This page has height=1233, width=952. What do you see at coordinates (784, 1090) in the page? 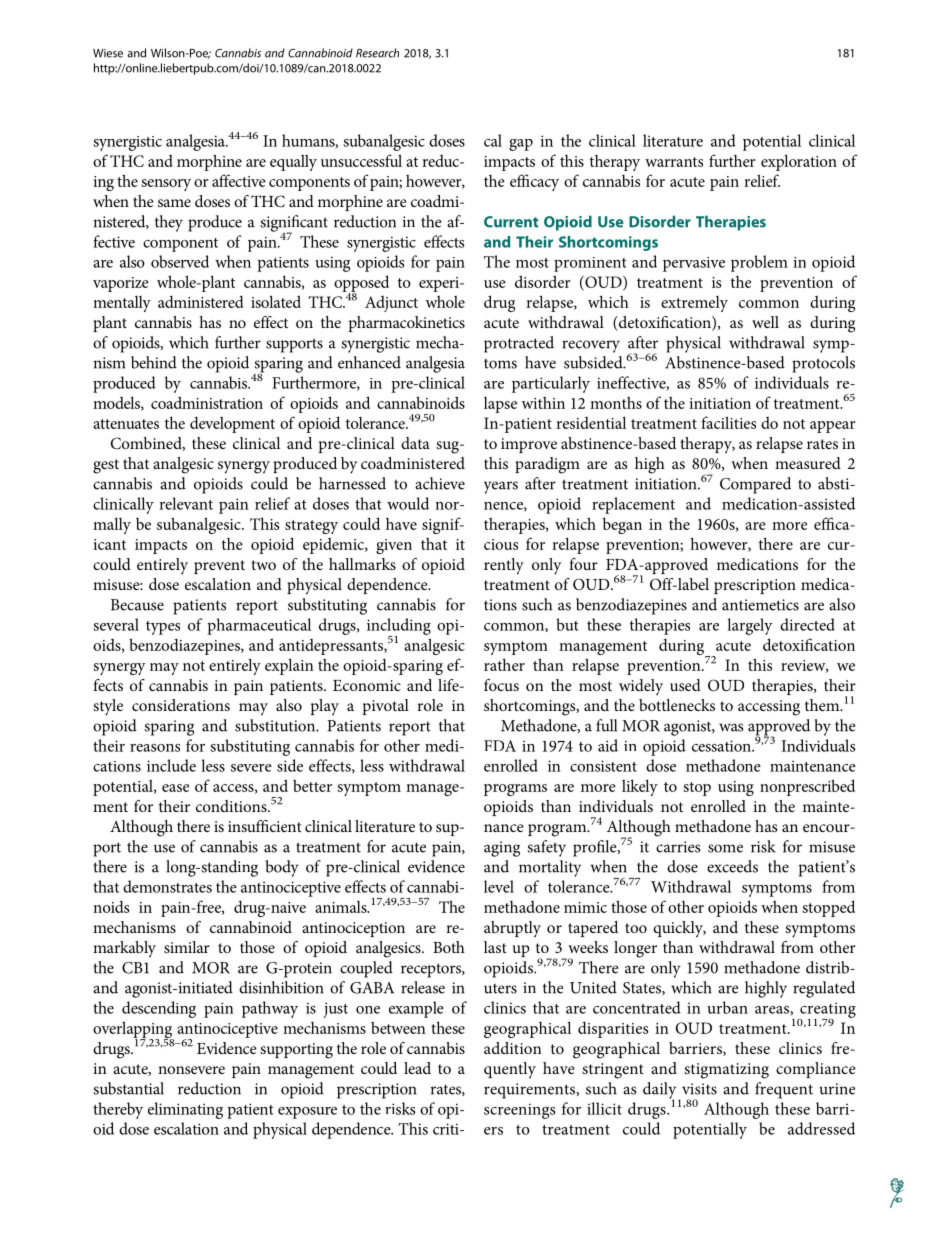
I see `frequent` at bounding box center [784, 1090].
